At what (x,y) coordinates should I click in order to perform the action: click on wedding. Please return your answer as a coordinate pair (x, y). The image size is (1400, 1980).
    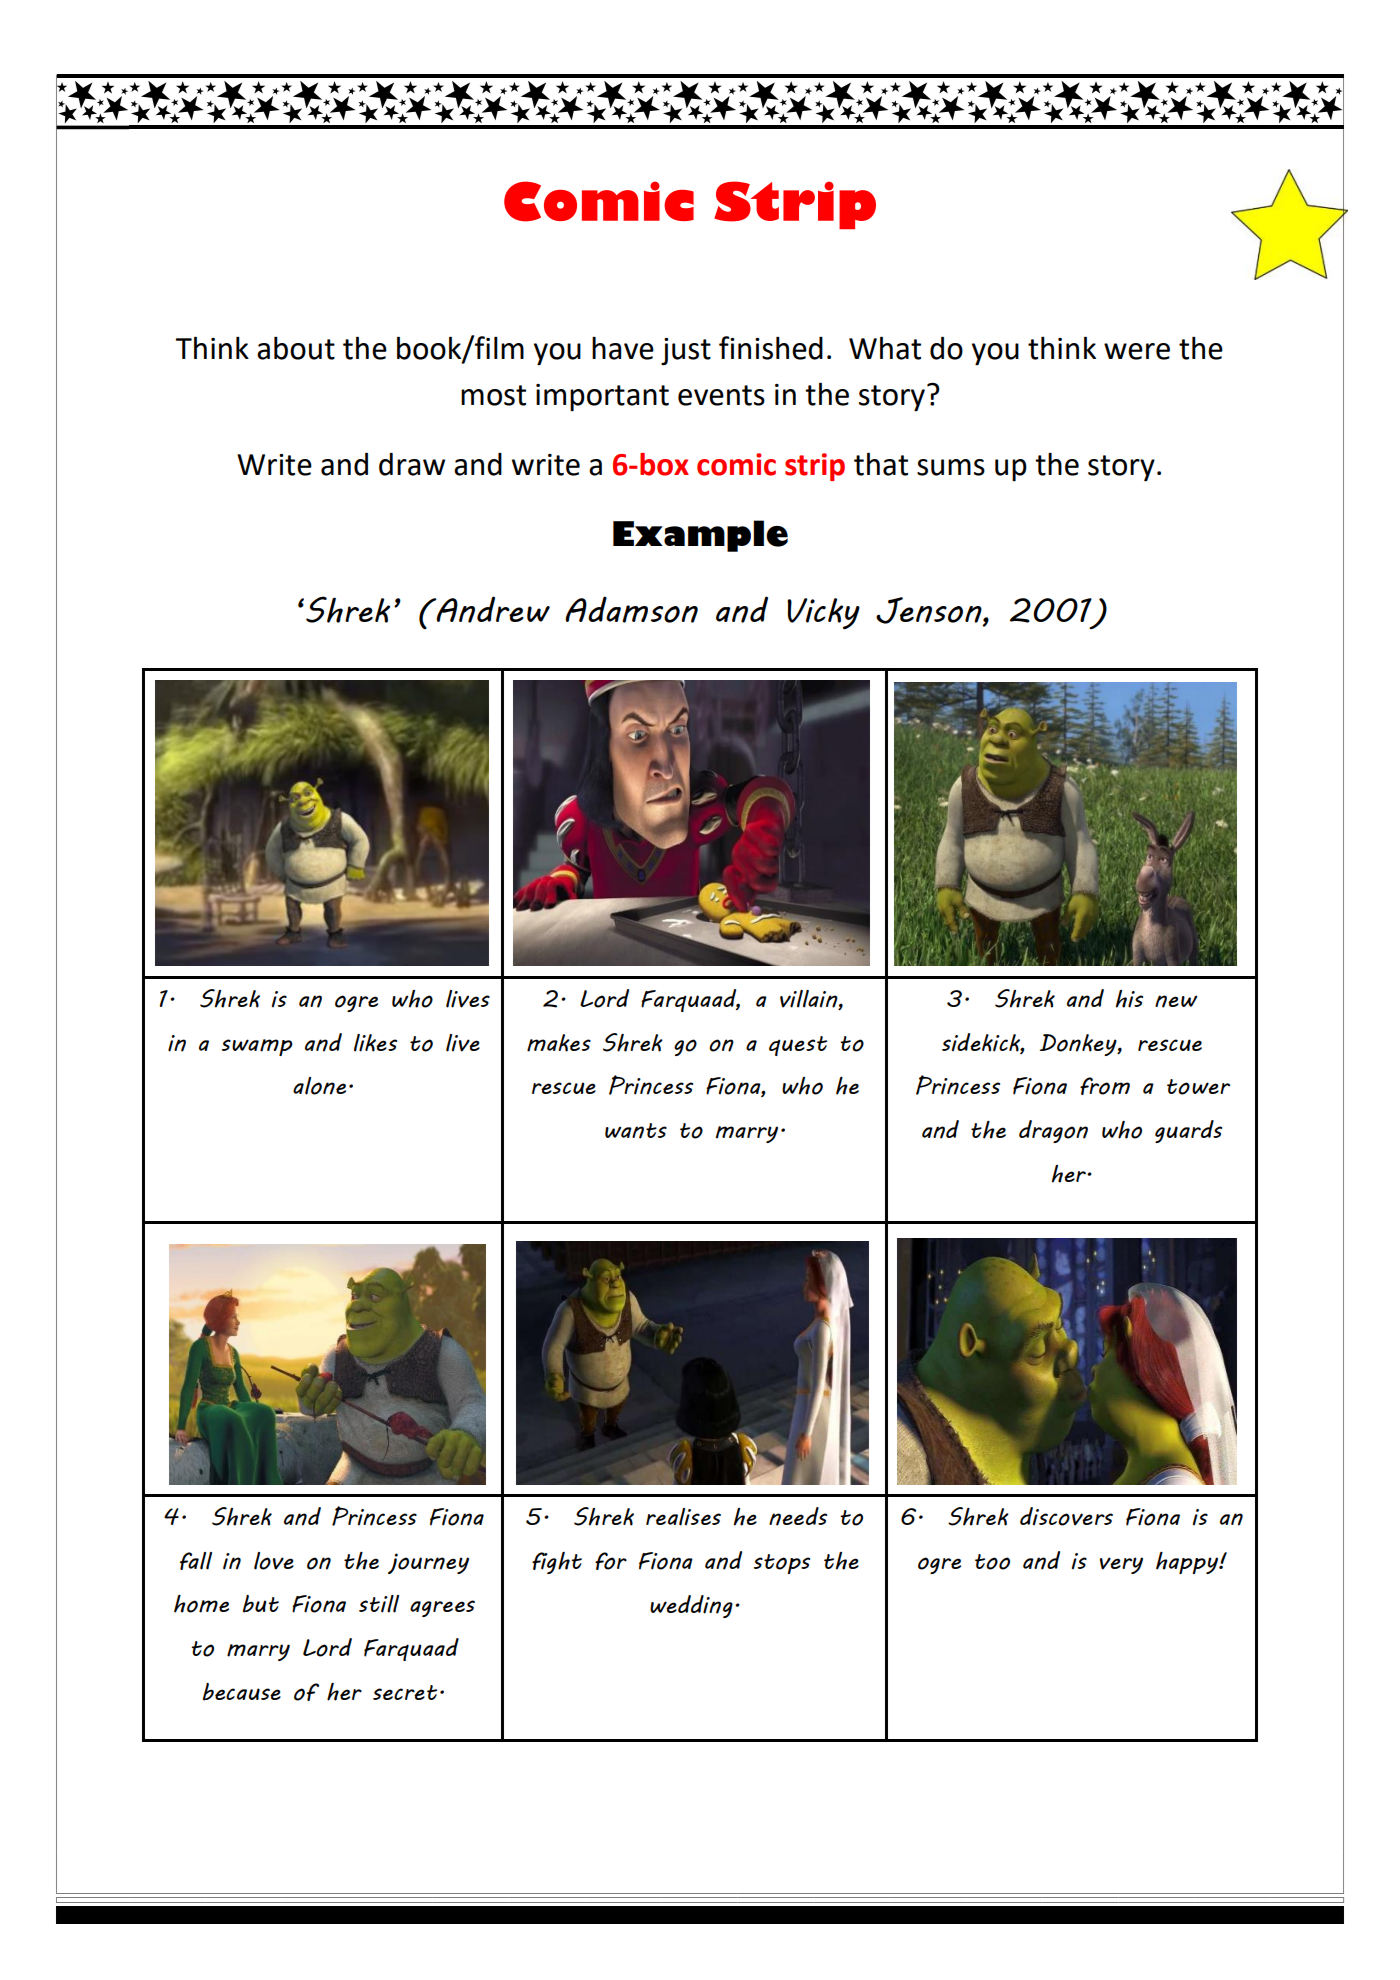
    Looking at the image, I should click on (691, 1606).
